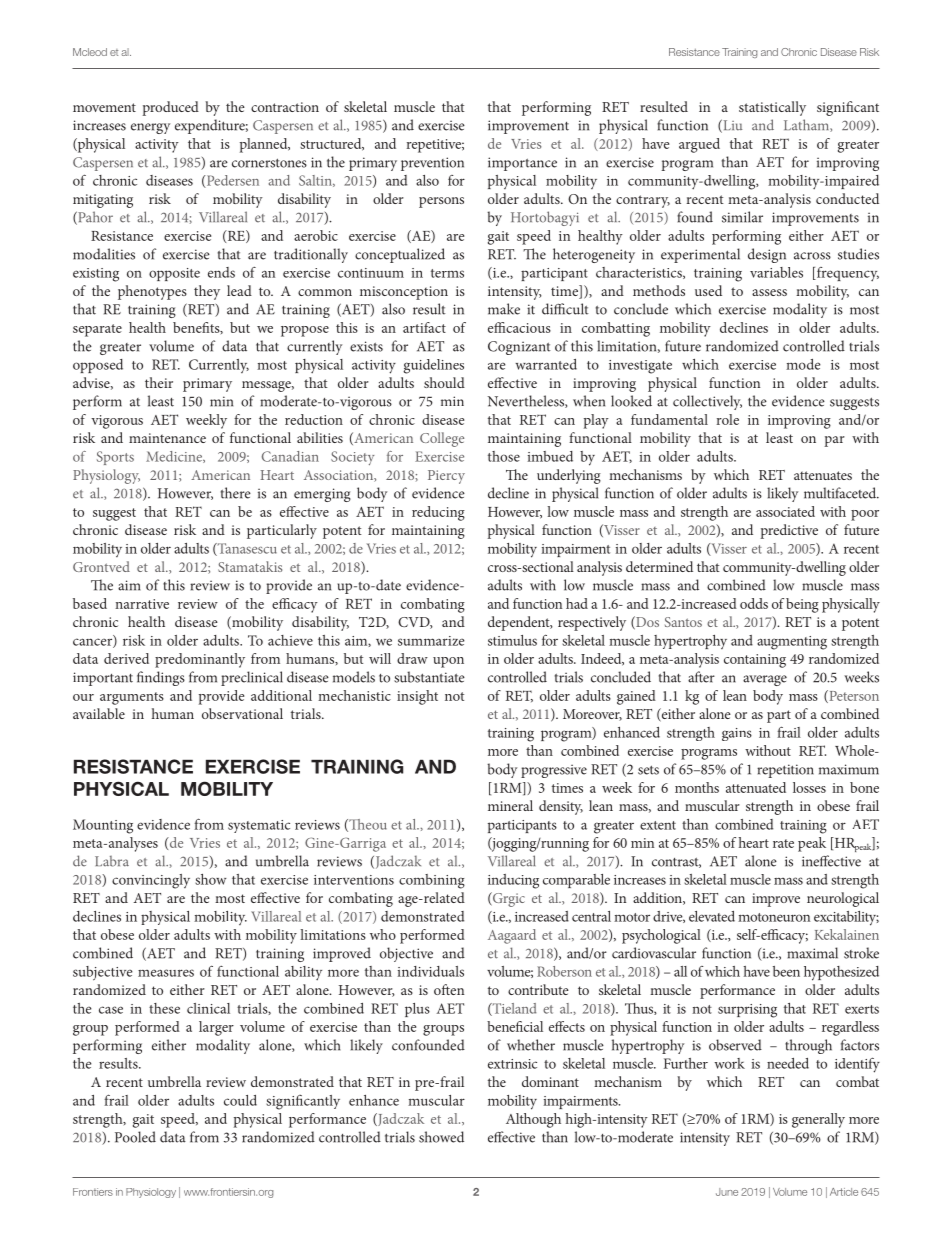  What do you see at coordinates (159, 382) in the document?
I see `their` at bounding box center [159, 382].
